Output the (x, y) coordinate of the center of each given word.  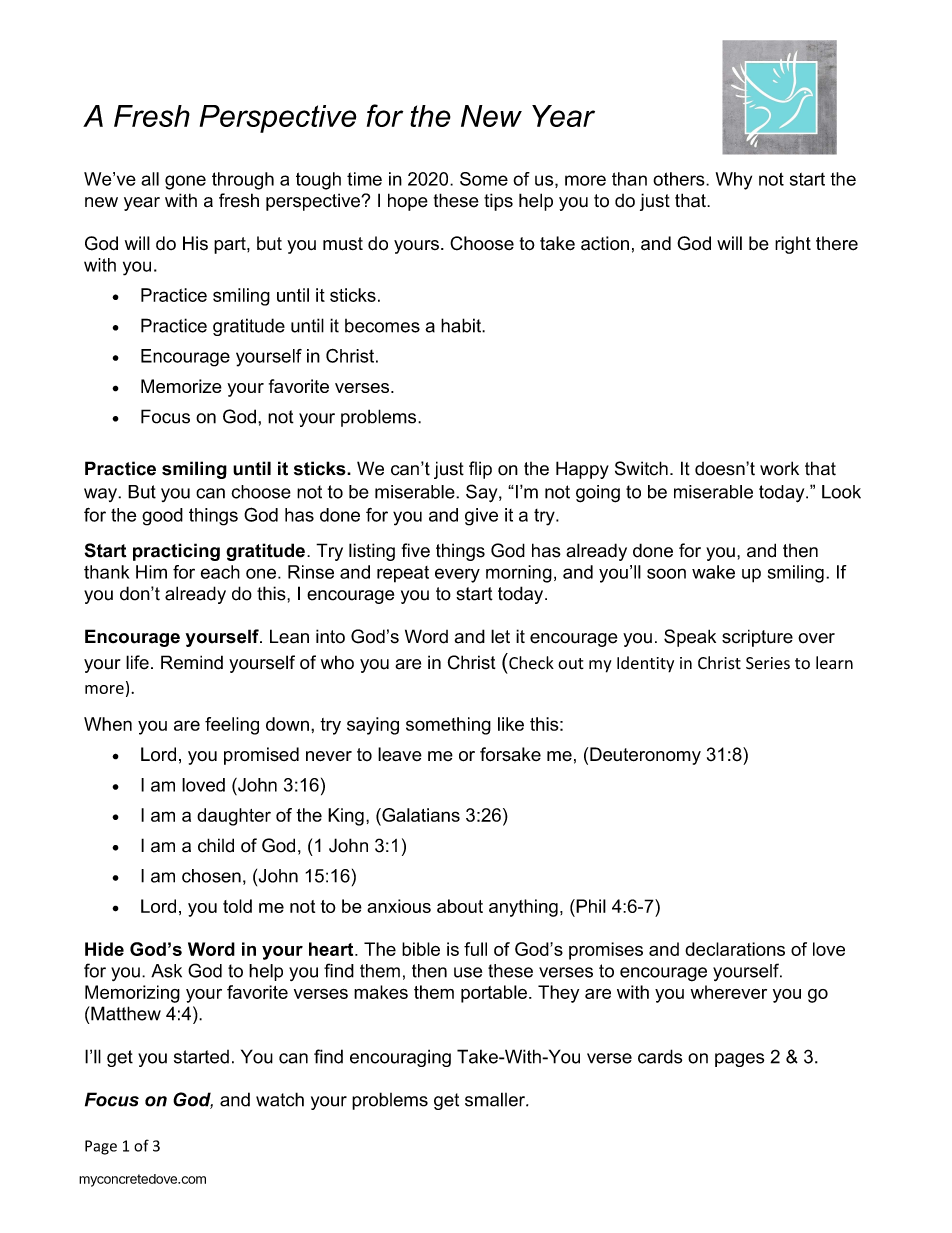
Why (734, 181)
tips (498, 202)
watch (280, 1099)
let (500, 636)
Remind (192, 662)
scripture (757, 638)
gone (185, 182)
